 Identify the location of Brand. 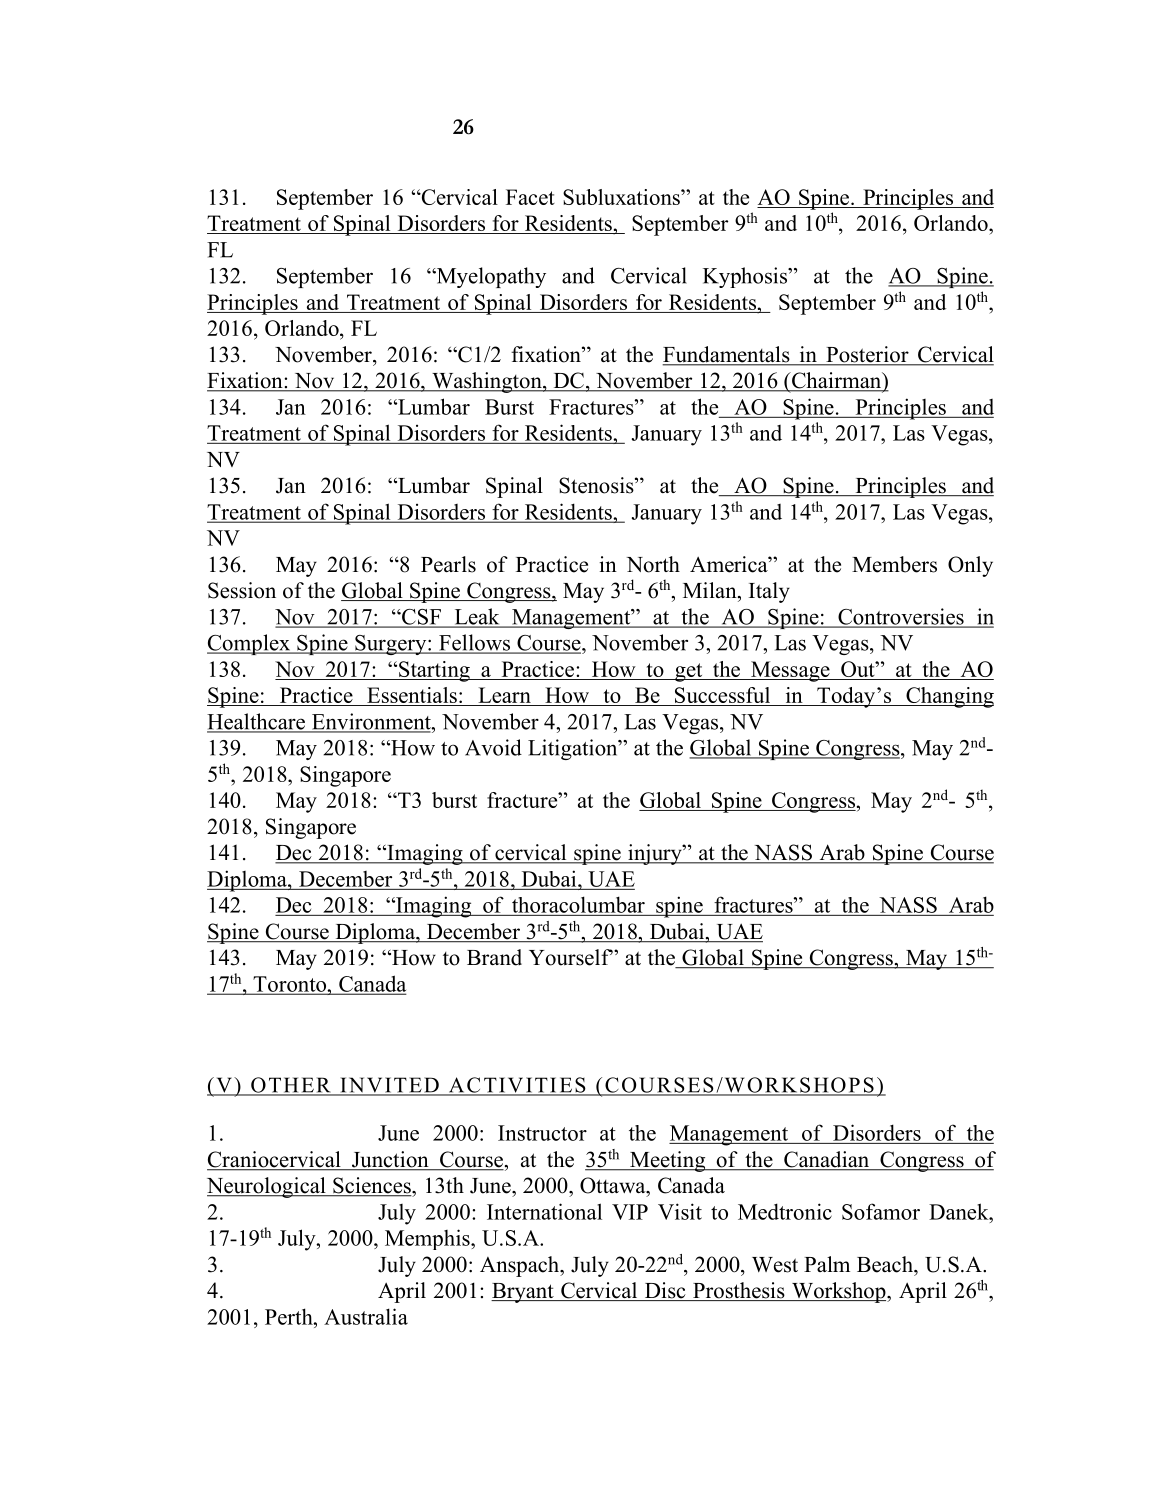
(494, 957).
